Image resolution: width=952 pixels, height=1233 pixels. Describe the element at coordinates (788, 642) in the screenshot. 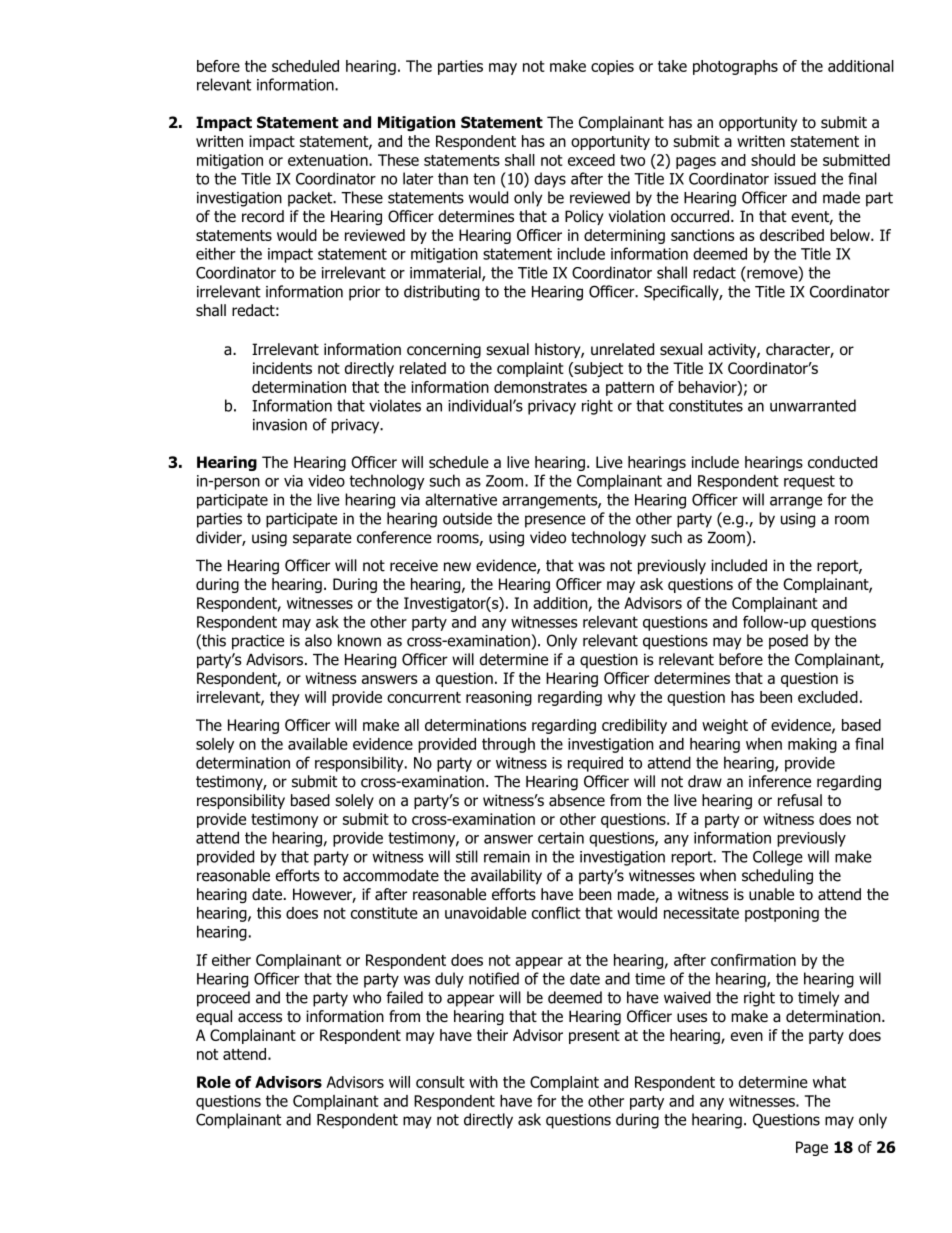

I see `posed` at that location.
